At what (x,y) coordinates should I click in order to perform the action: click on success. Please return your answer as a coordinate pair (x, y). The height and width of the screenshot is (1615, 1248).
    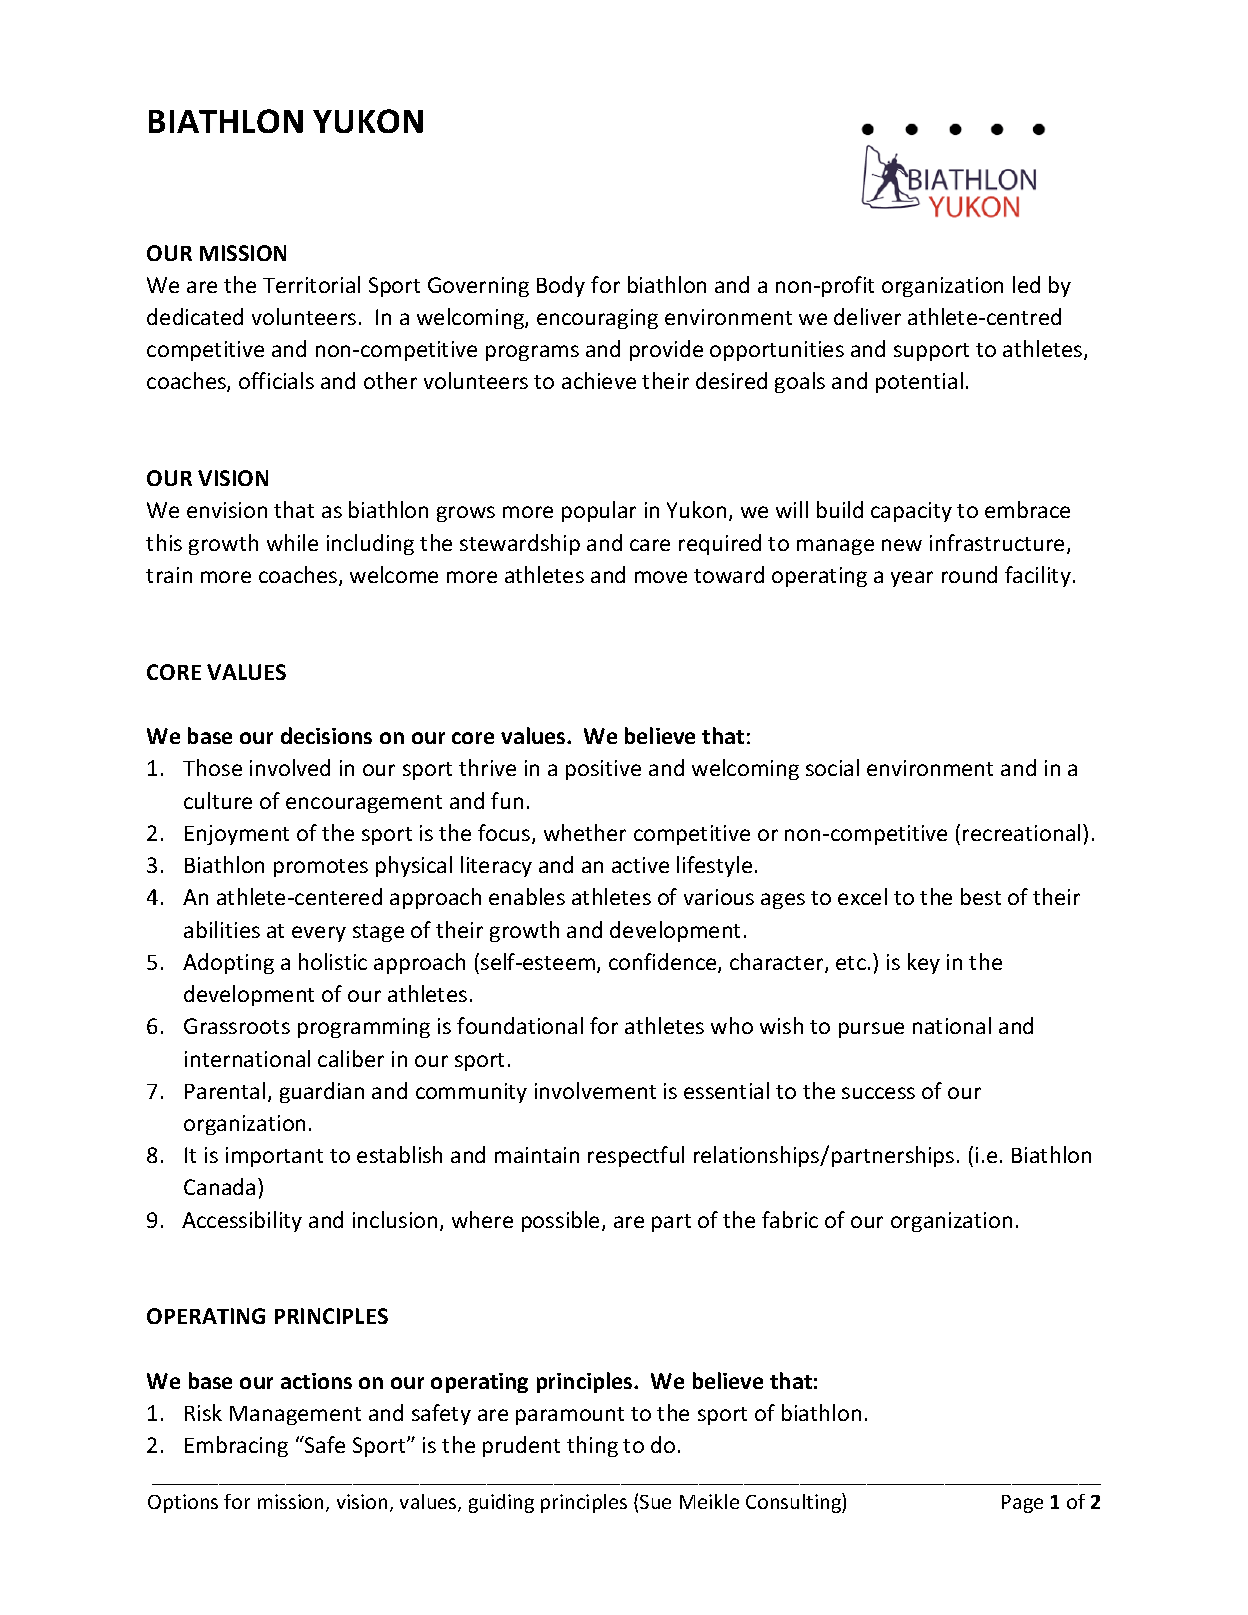
    Looking at the image, I should click on (878, 1093).
